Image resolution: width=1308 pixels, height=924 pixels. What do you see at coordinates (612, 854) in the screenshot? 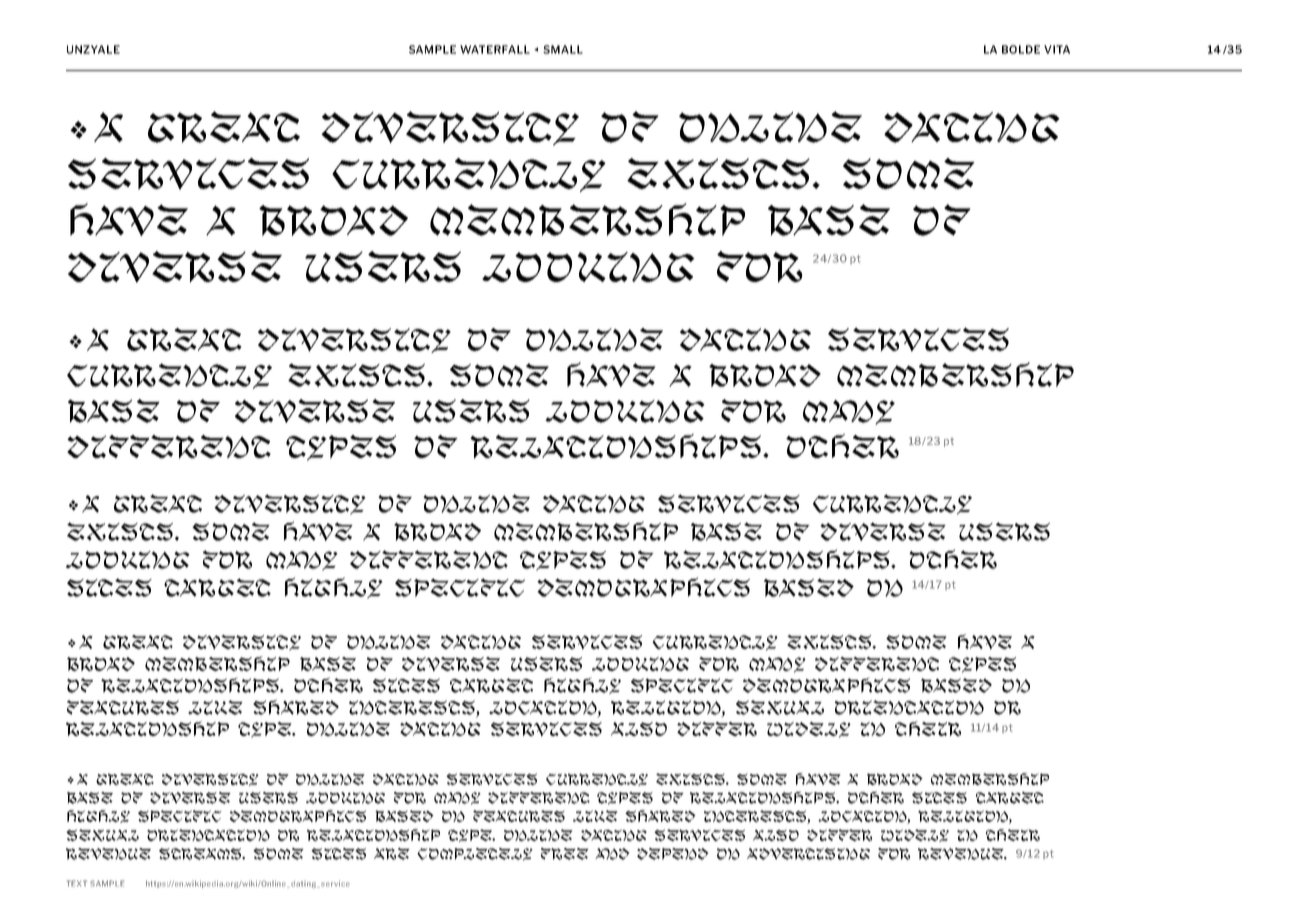
I see `and` at bounding box center [612, 854].
